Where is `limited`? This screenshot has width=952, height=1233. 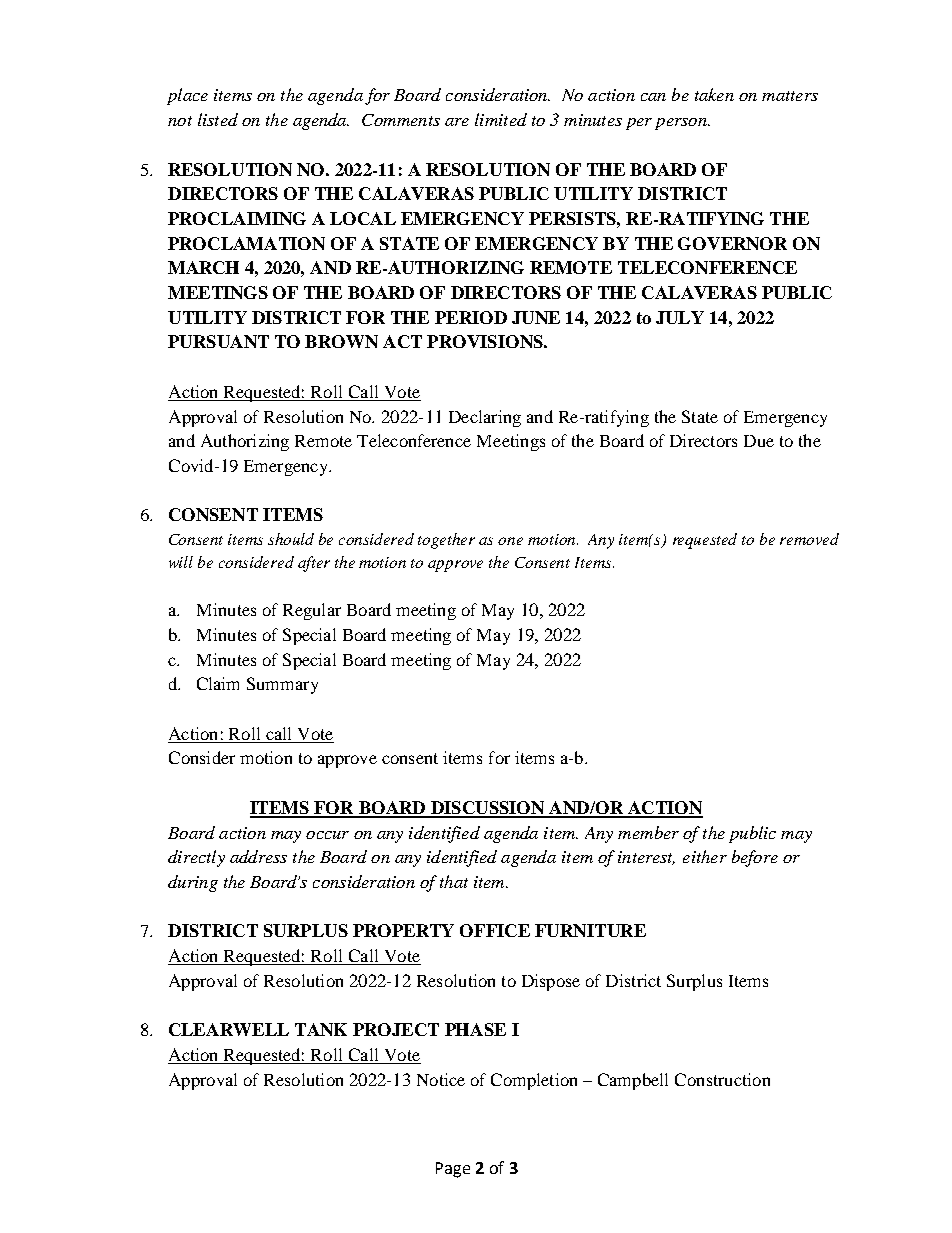 limited is located at coordinates (501, 119).
